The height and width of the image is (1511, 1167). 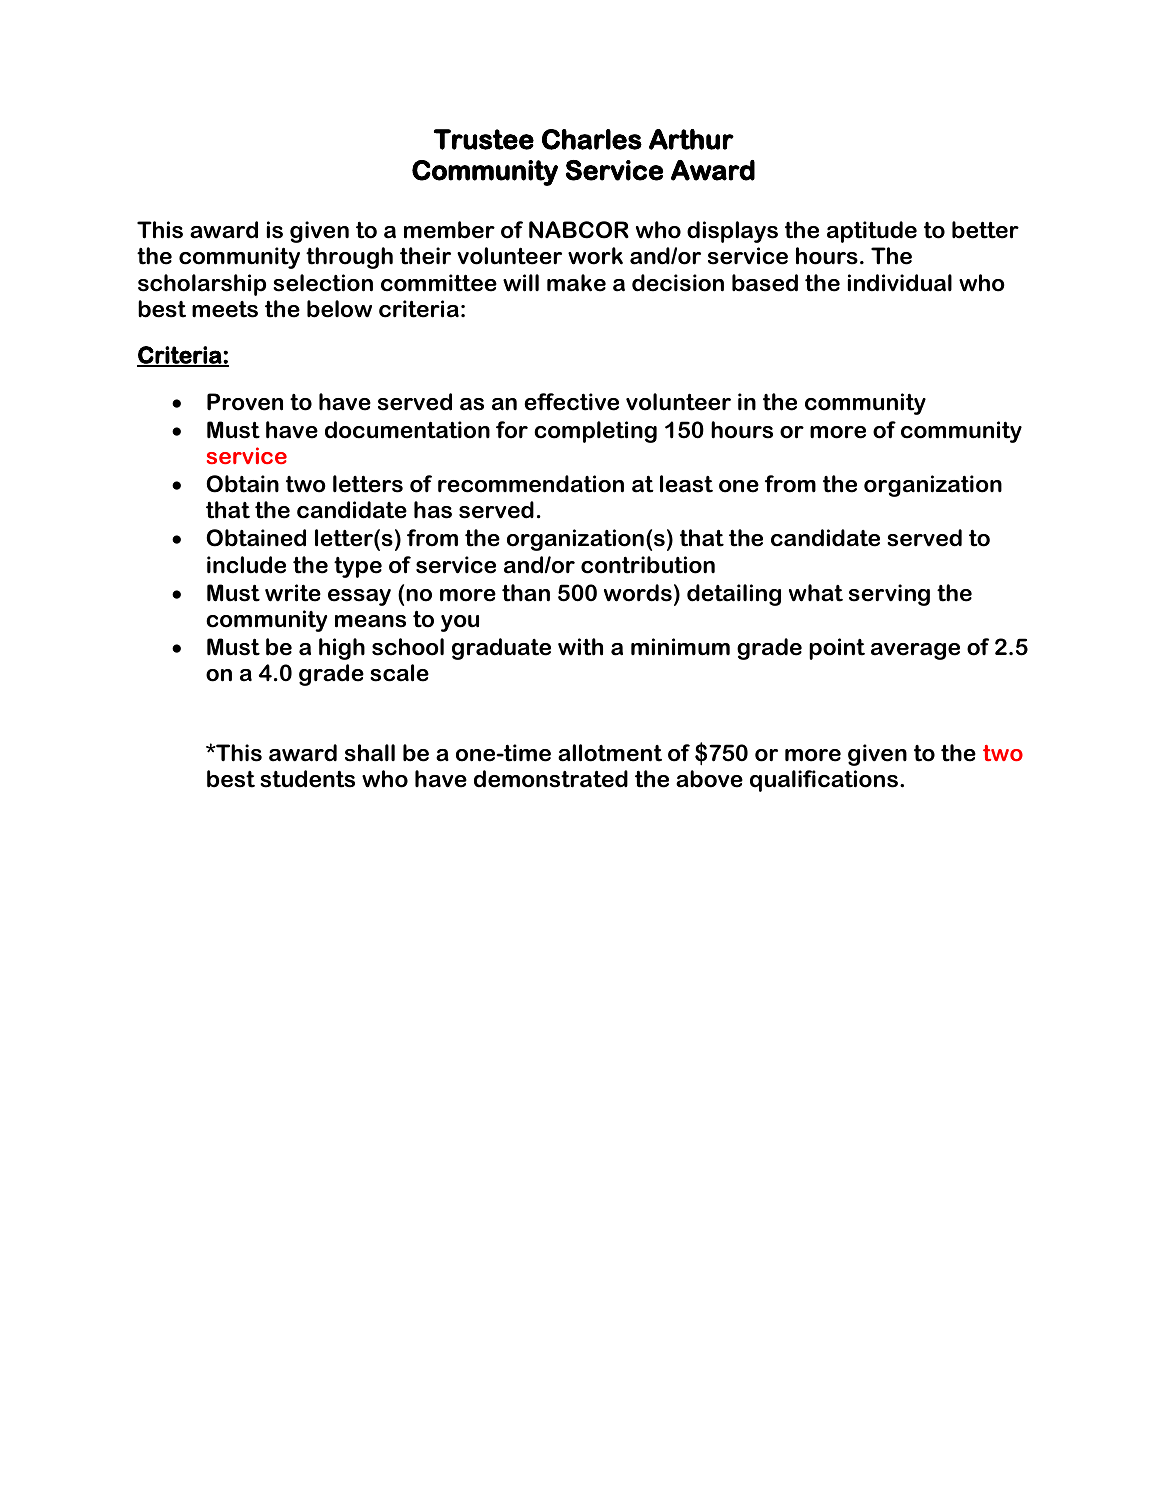 What do you see at coordinates (686, 484) in the image?
I see `least` at bounding box center [686, 484].
